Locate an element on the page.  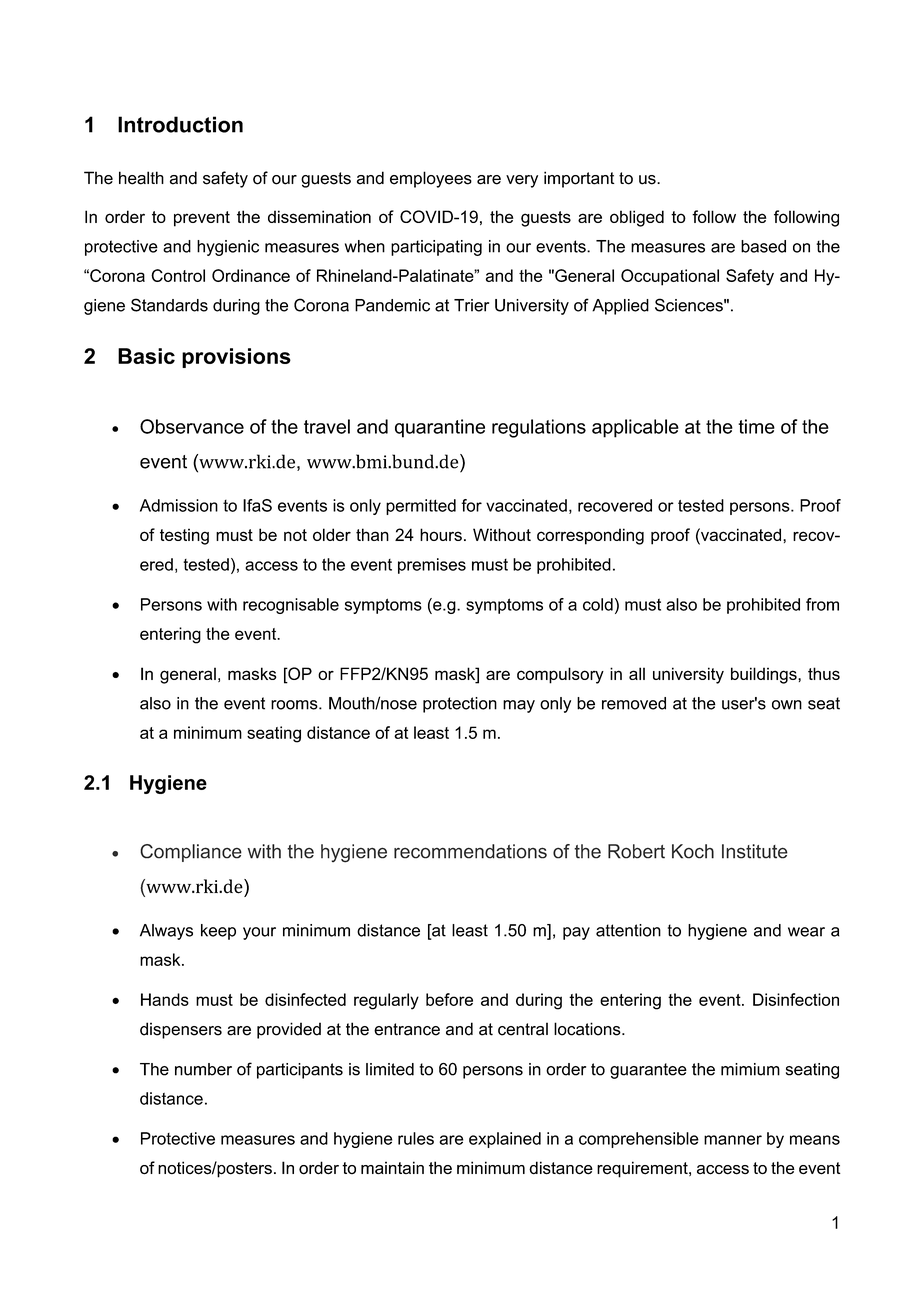
protection is located at coordinates (460, 705).
